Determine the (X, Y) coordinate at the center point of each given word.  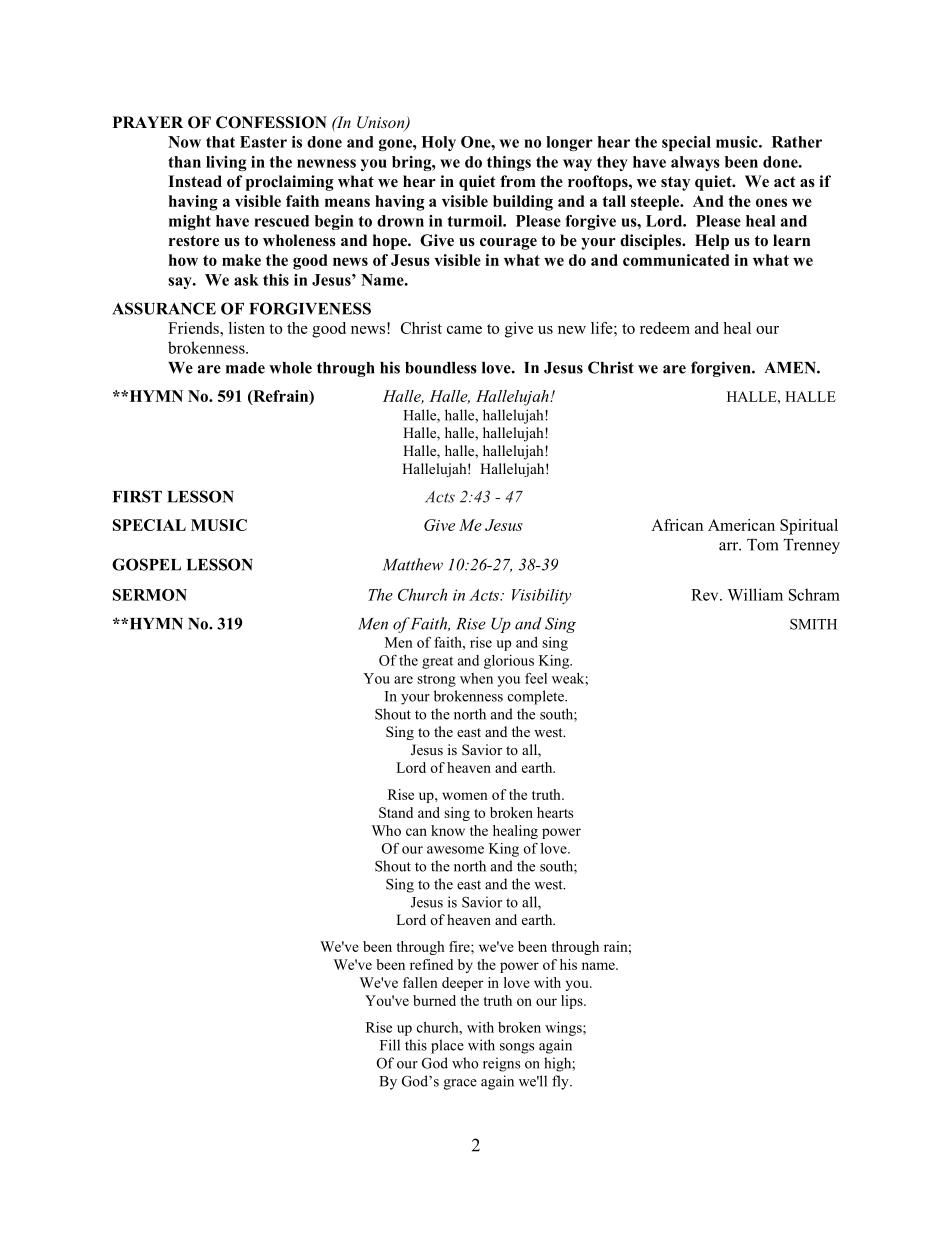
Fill (390, 1045)
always (695, 163)
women (465, 796)
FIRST (137, 496)
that (220, 142)
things (509, 163)
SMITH (813, 624)
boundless (441, 368)
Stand (396, 812)
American (741, 525)
